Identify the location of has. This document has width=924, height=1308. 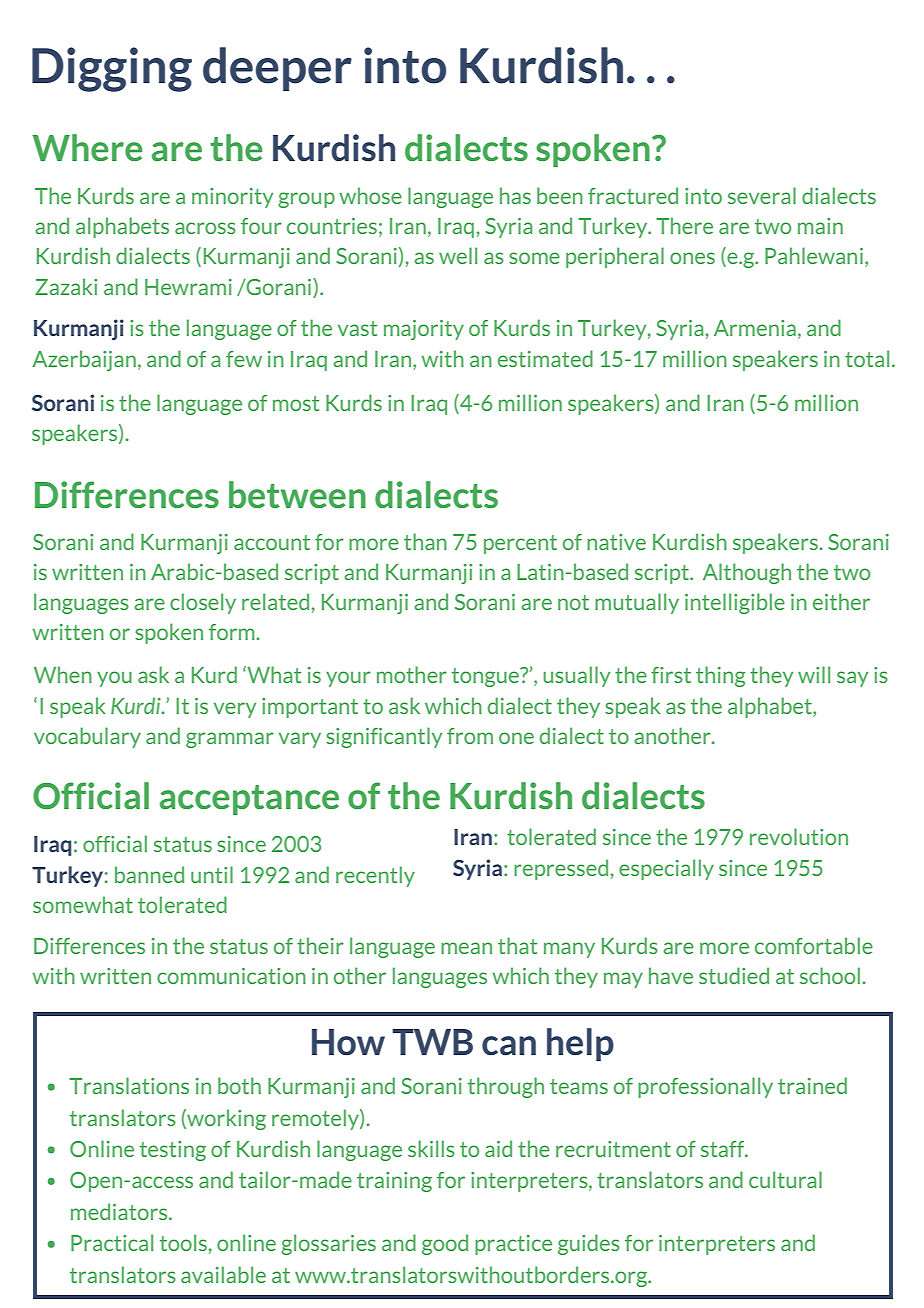
(515, 195).
